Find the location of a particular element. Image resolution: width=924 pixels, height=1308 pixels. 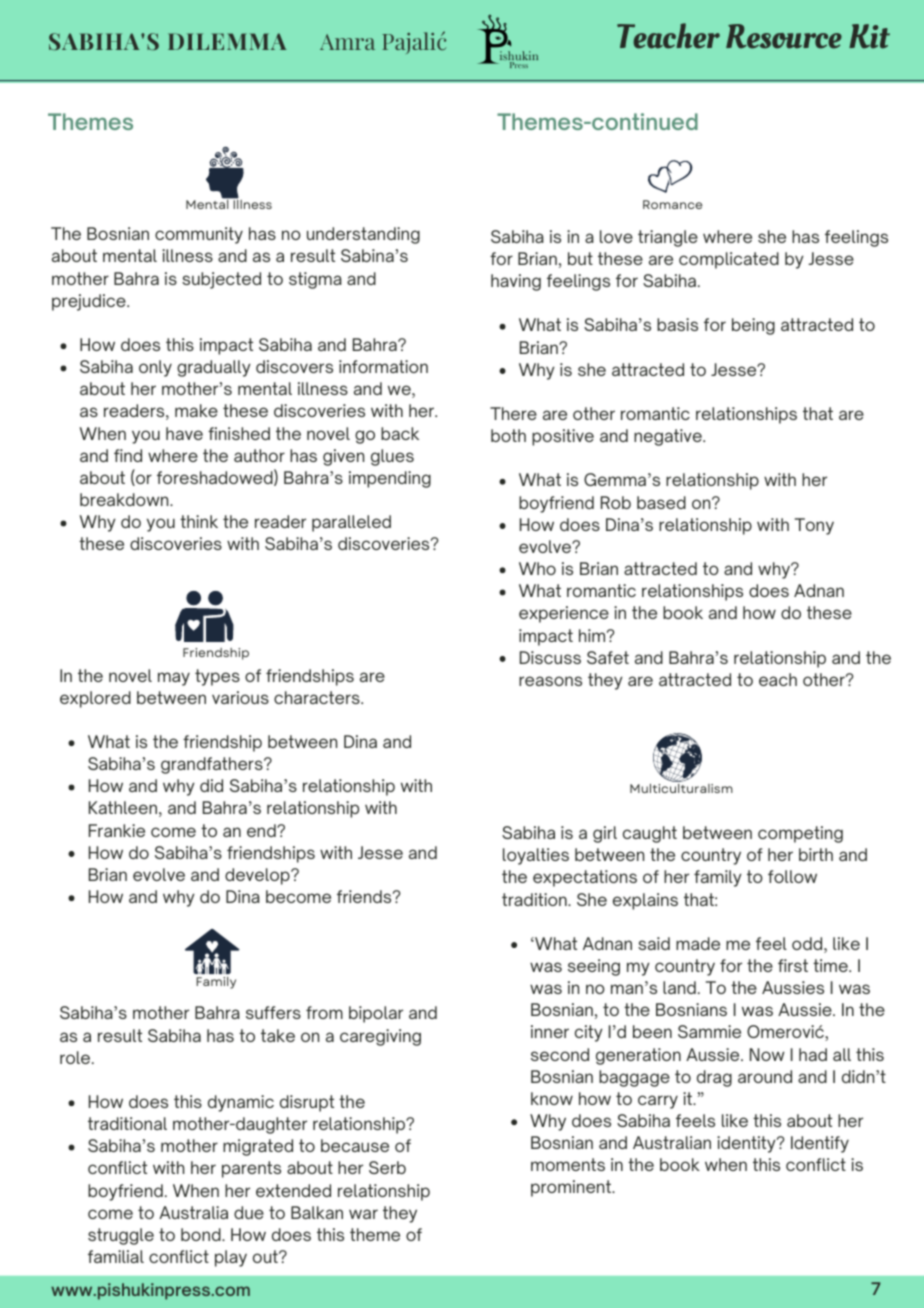

Frankie is located at coordinates (117, 830).
